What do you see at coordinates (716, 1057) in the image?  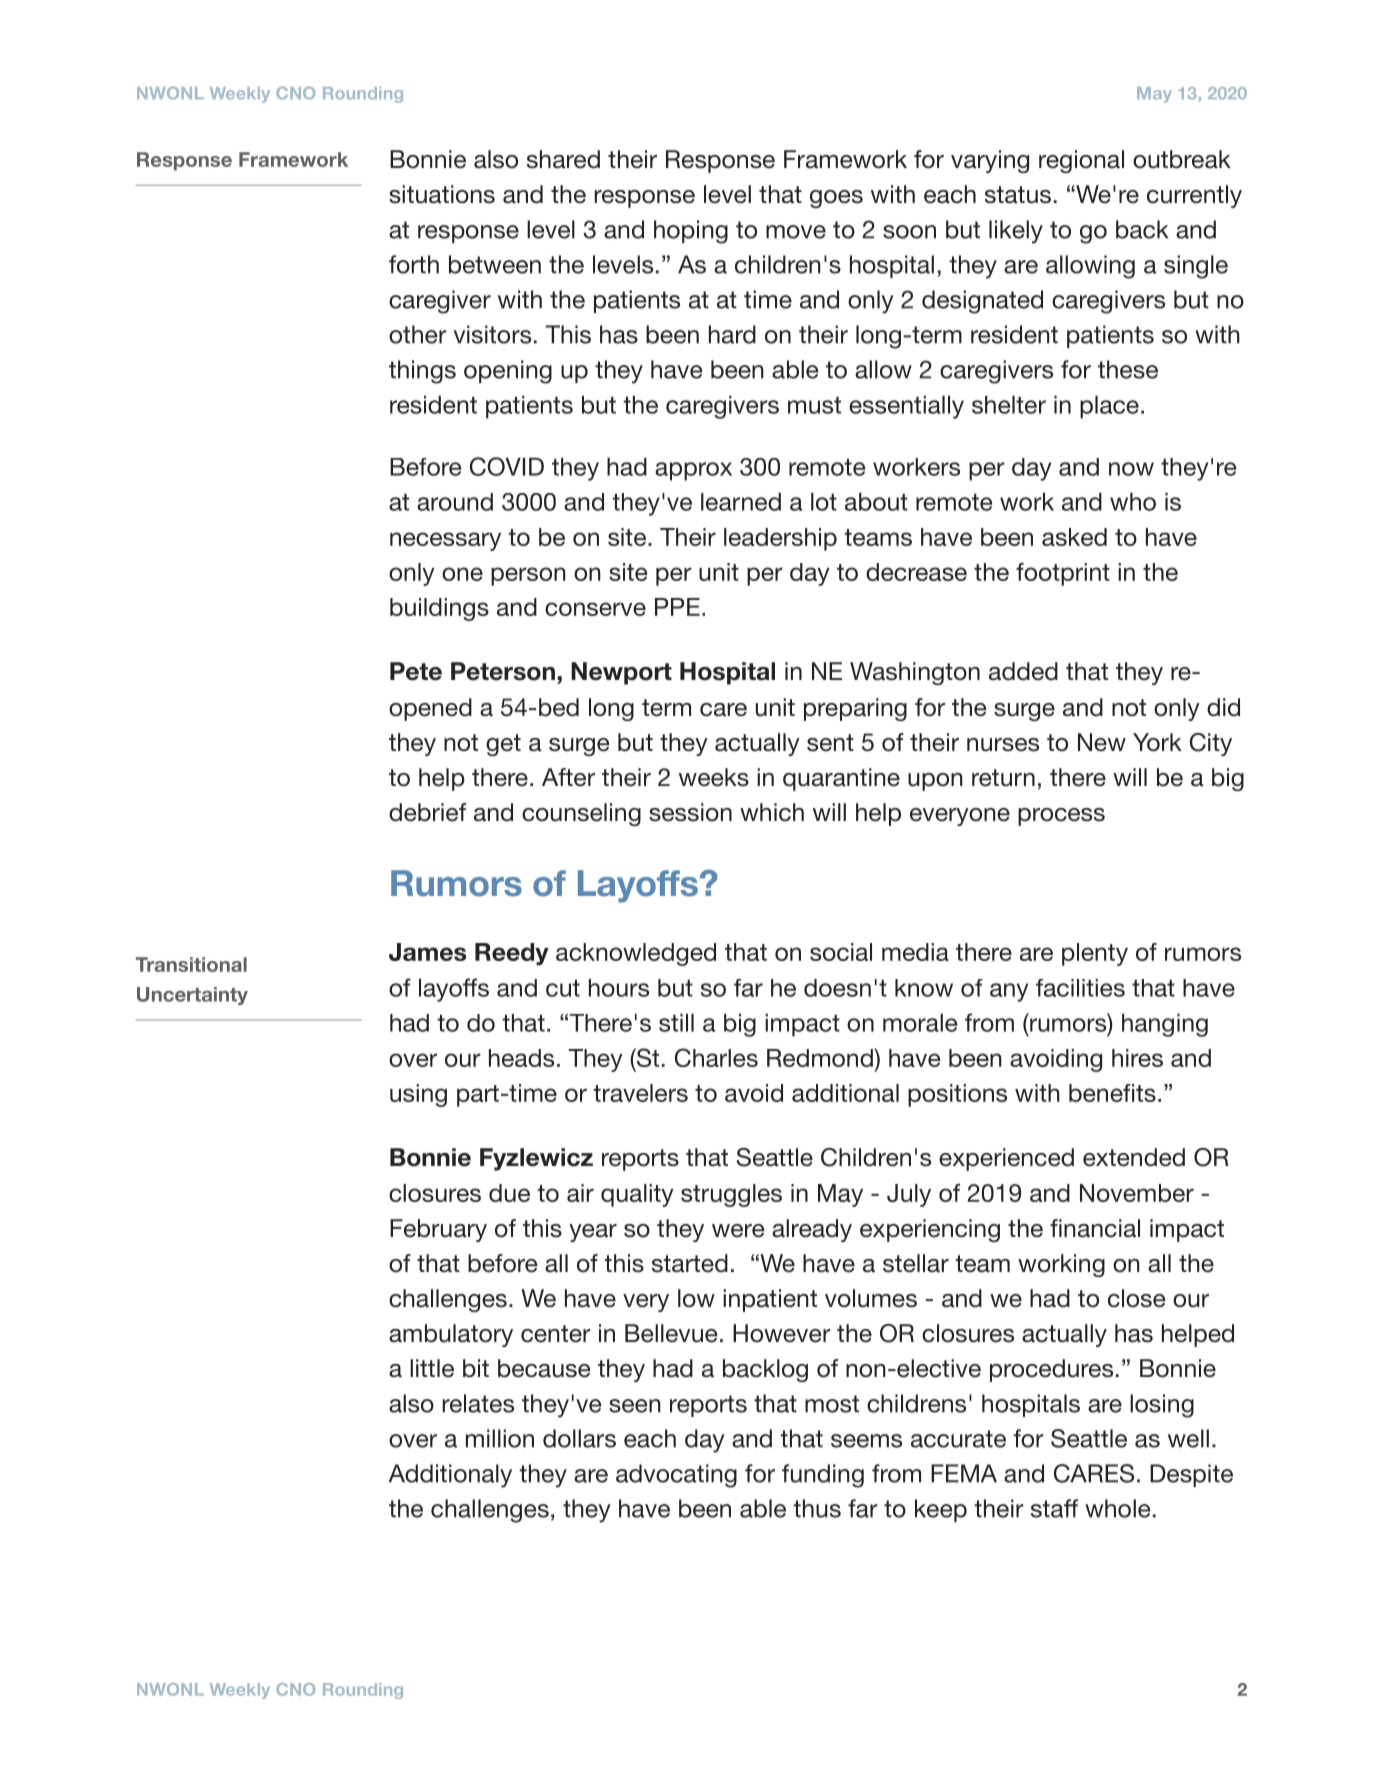 I see `Charles` at bounding box center [716, 1057].
